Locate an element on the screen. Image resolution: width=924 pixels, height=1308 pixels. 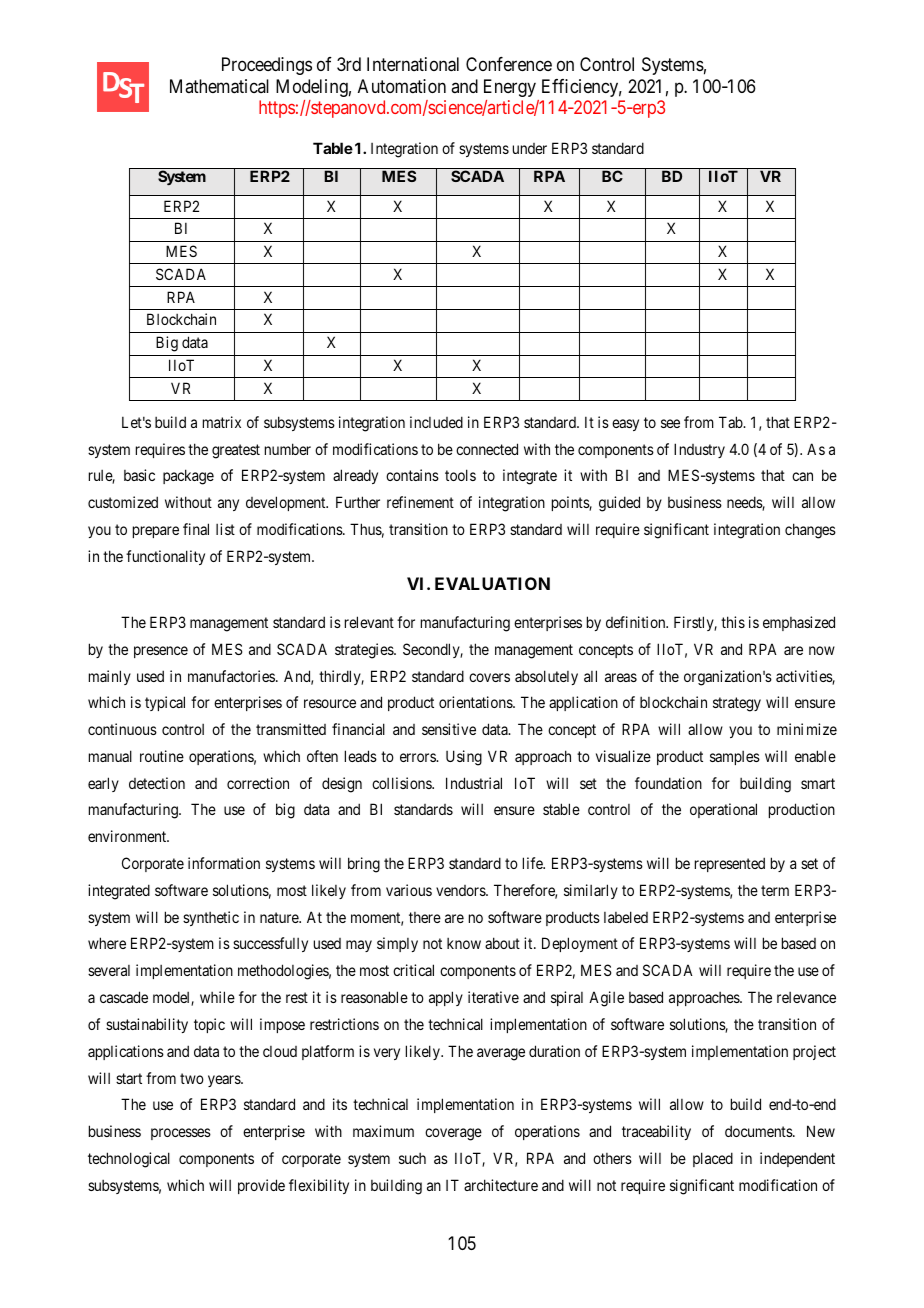
Energy is located at coordinates (510, 88).
